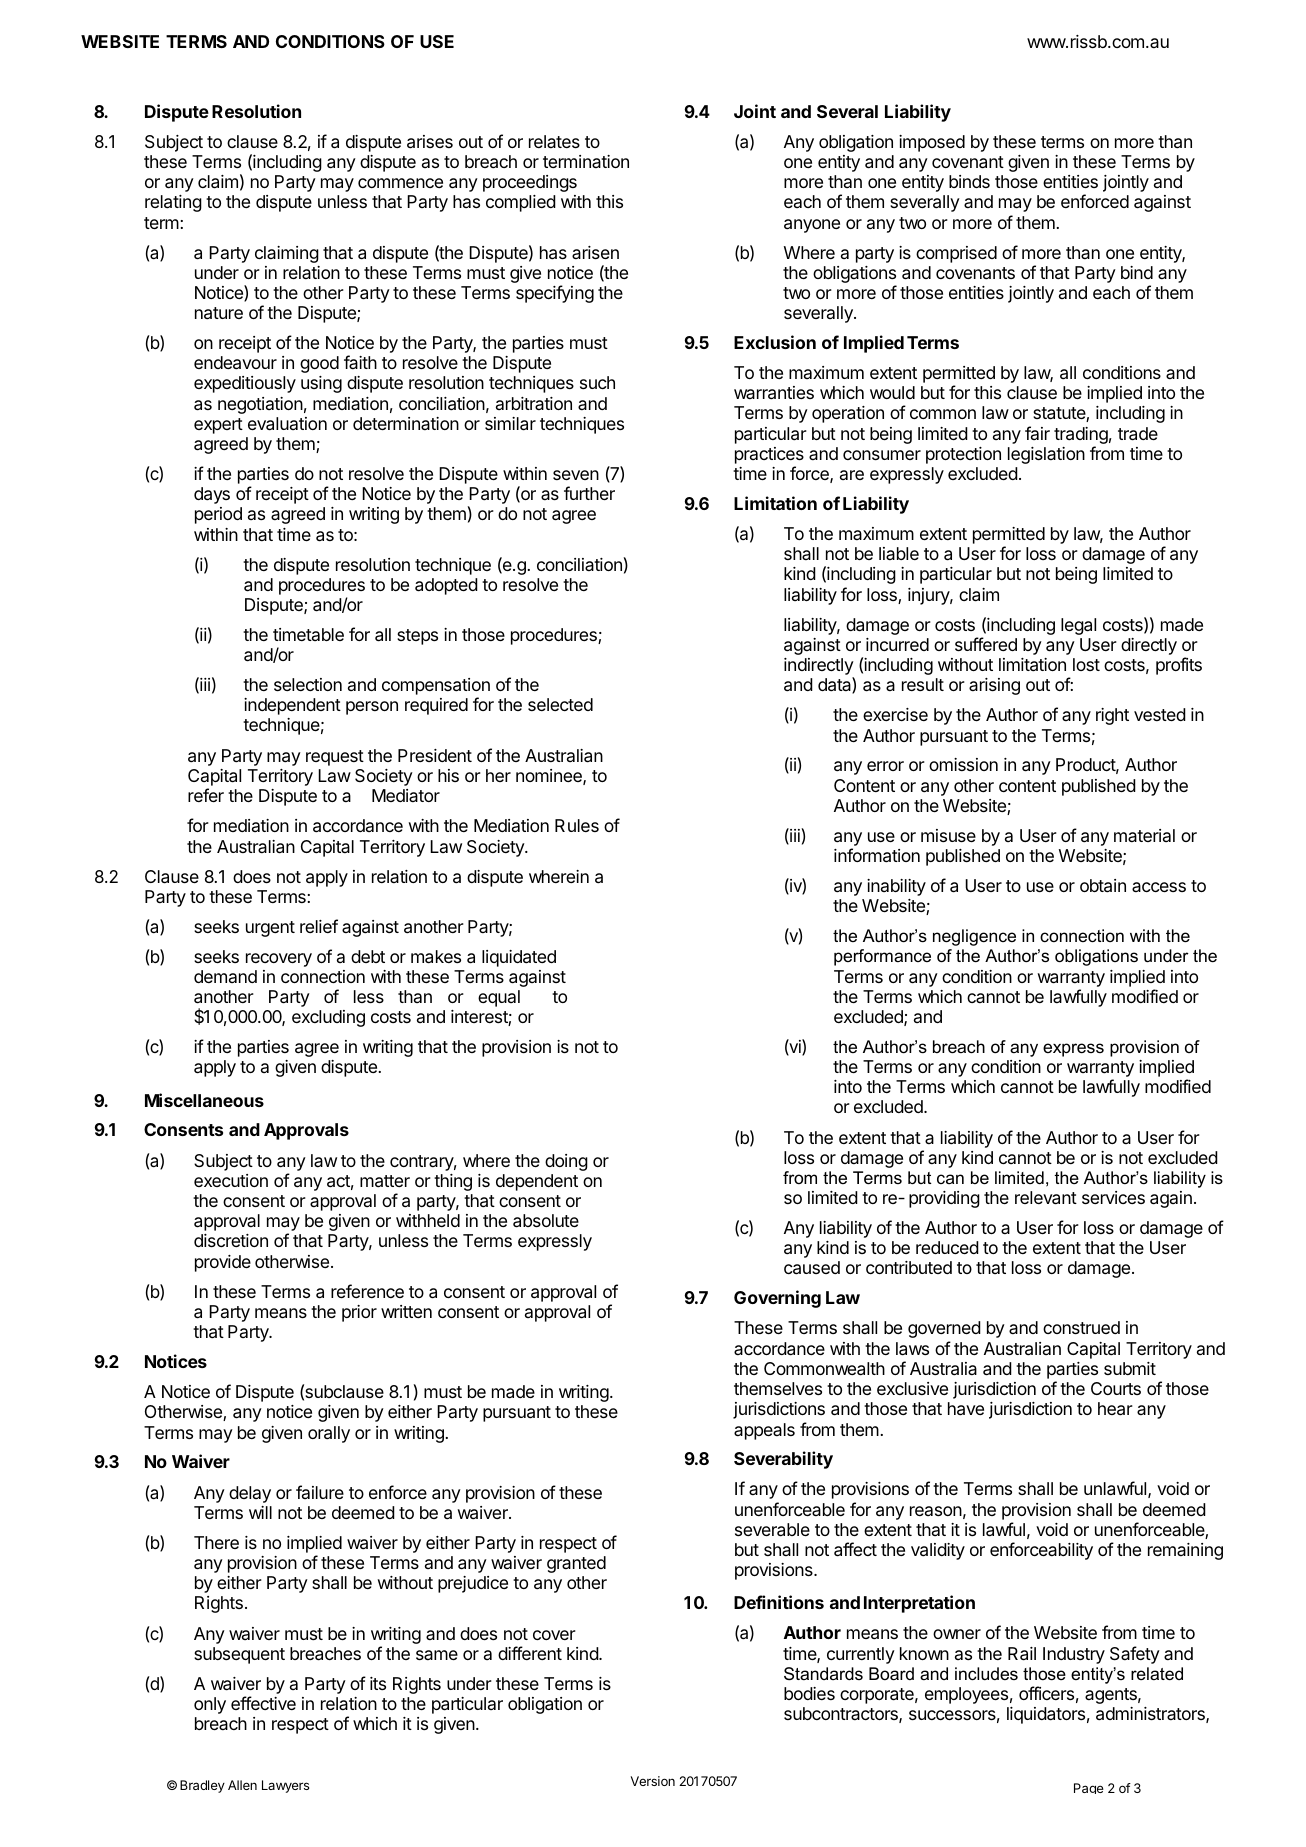  I want to click on commence, so click(400, 183).
